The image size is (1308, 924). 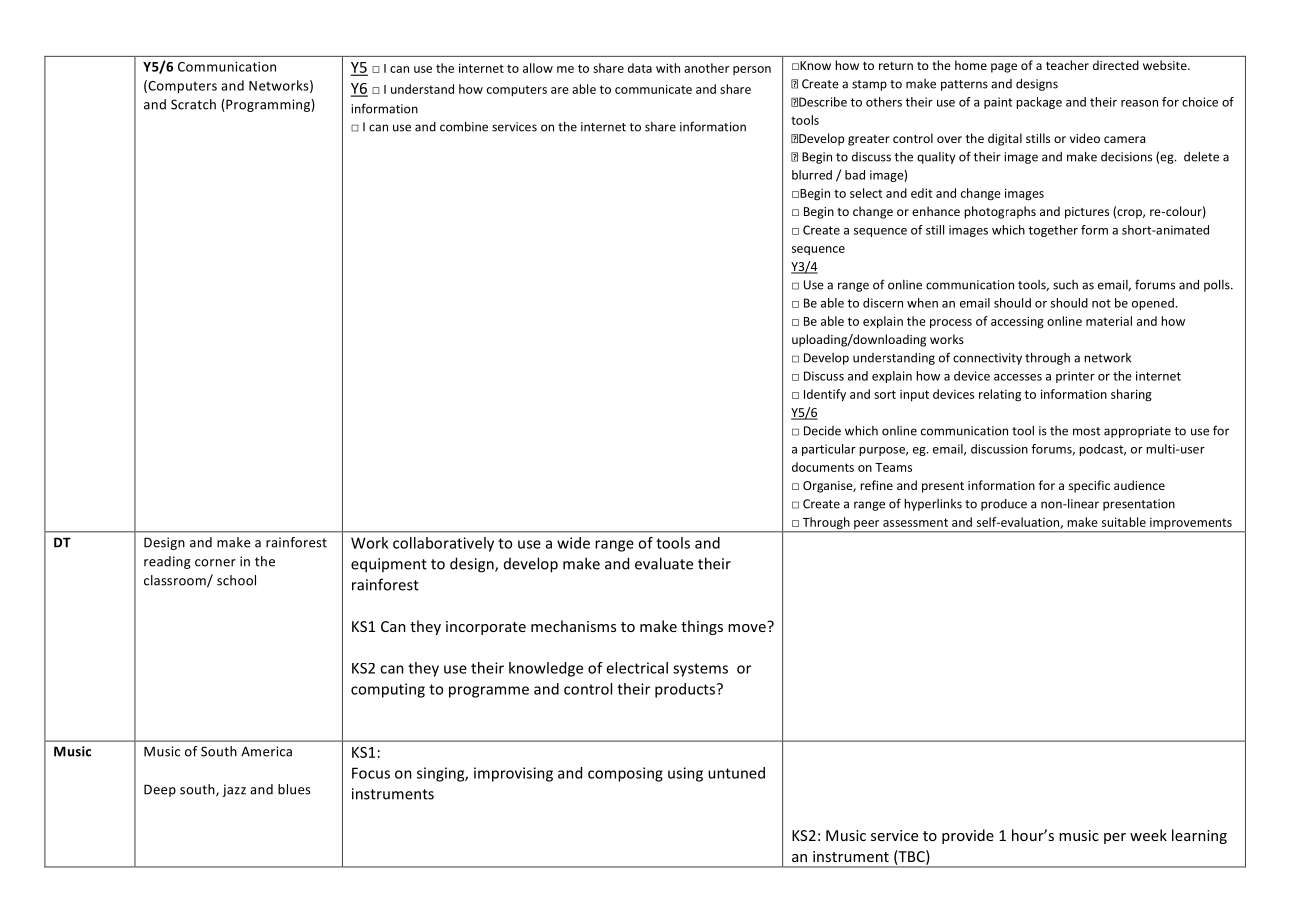 What do you see at coordinates (685, 774) in the document?
I see `using` at bounding box center [685, 774].
